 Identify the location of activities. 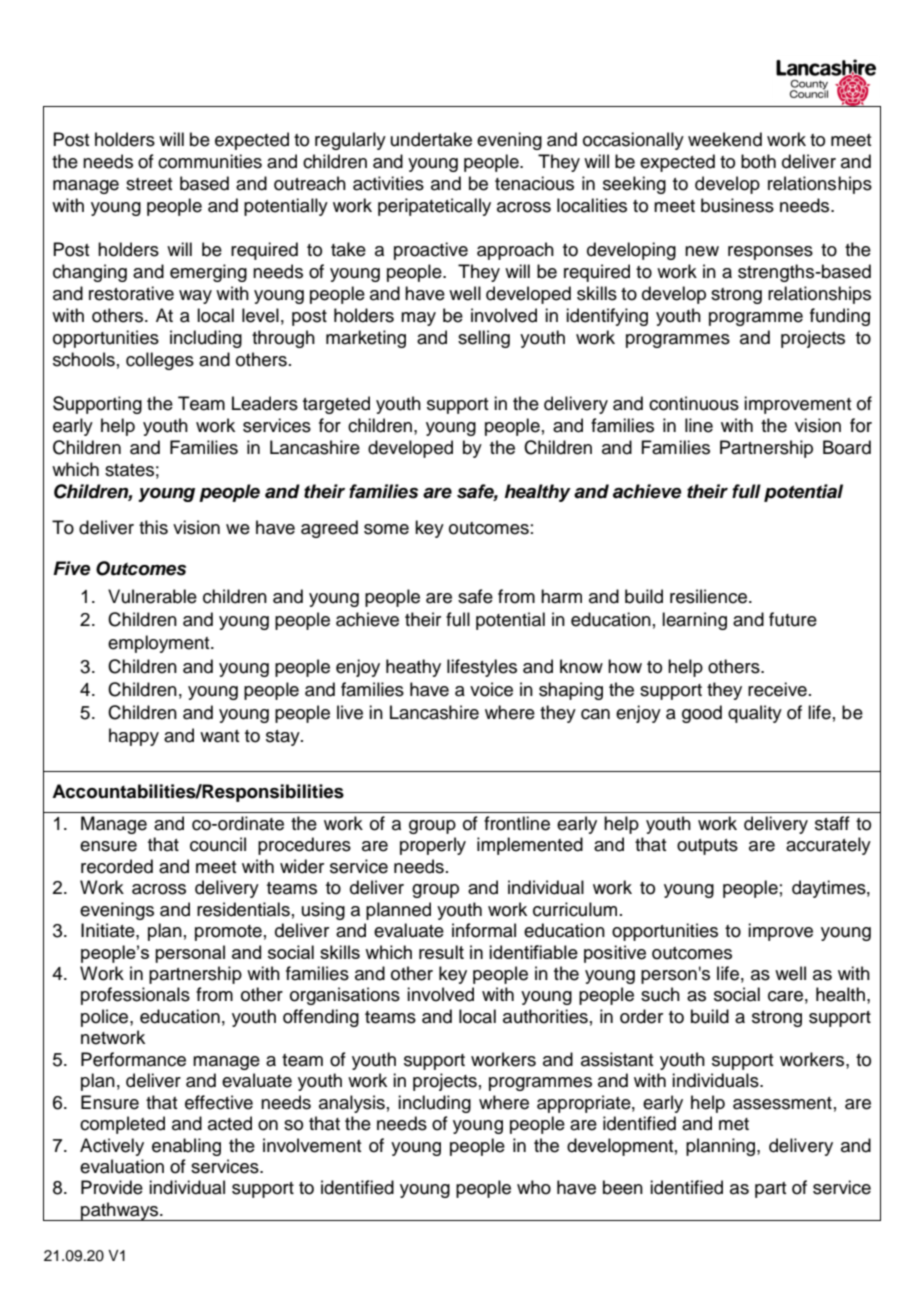
(388, 183).
